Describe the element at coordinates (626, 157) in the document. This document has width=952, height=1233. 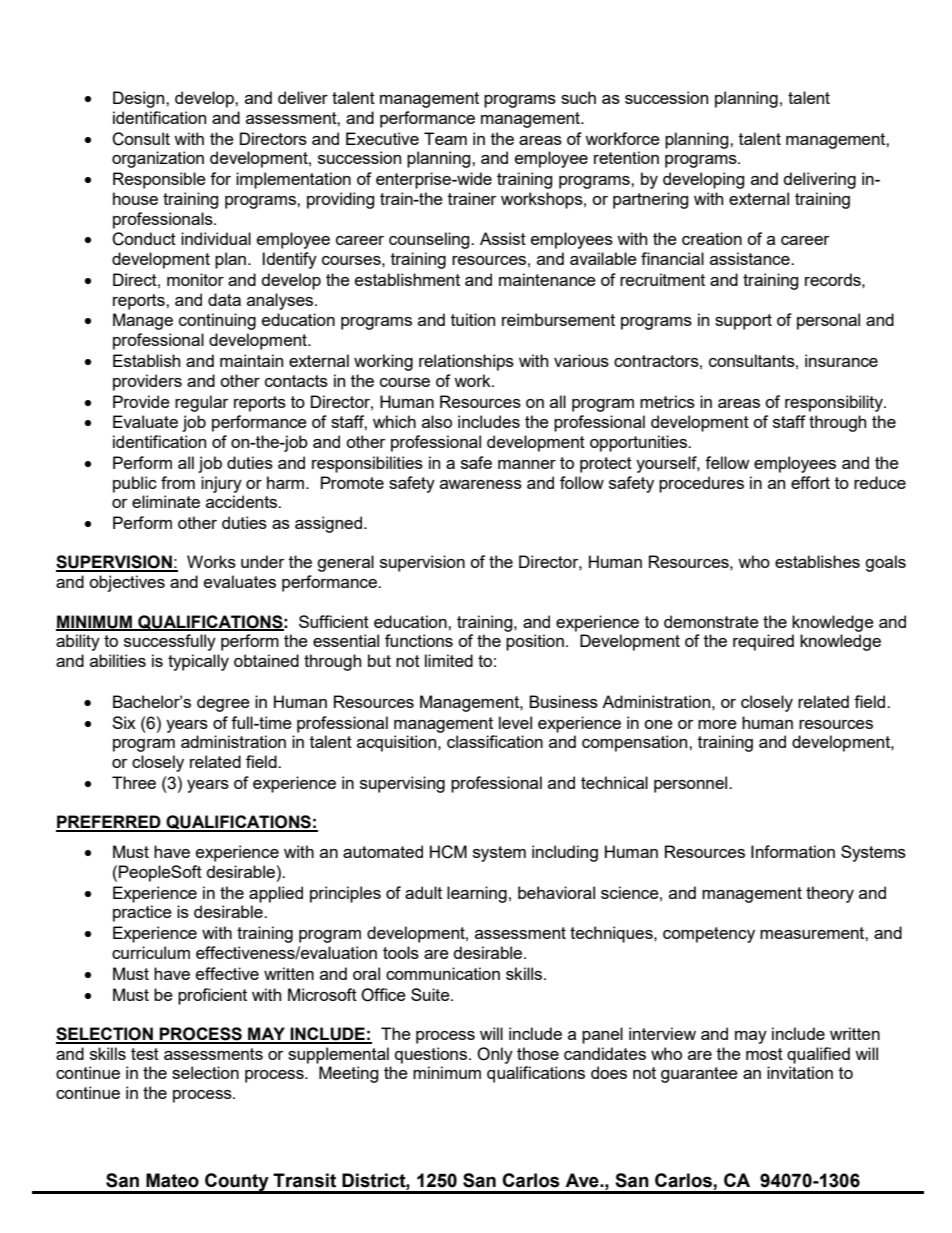
I see `retention` at that location.
